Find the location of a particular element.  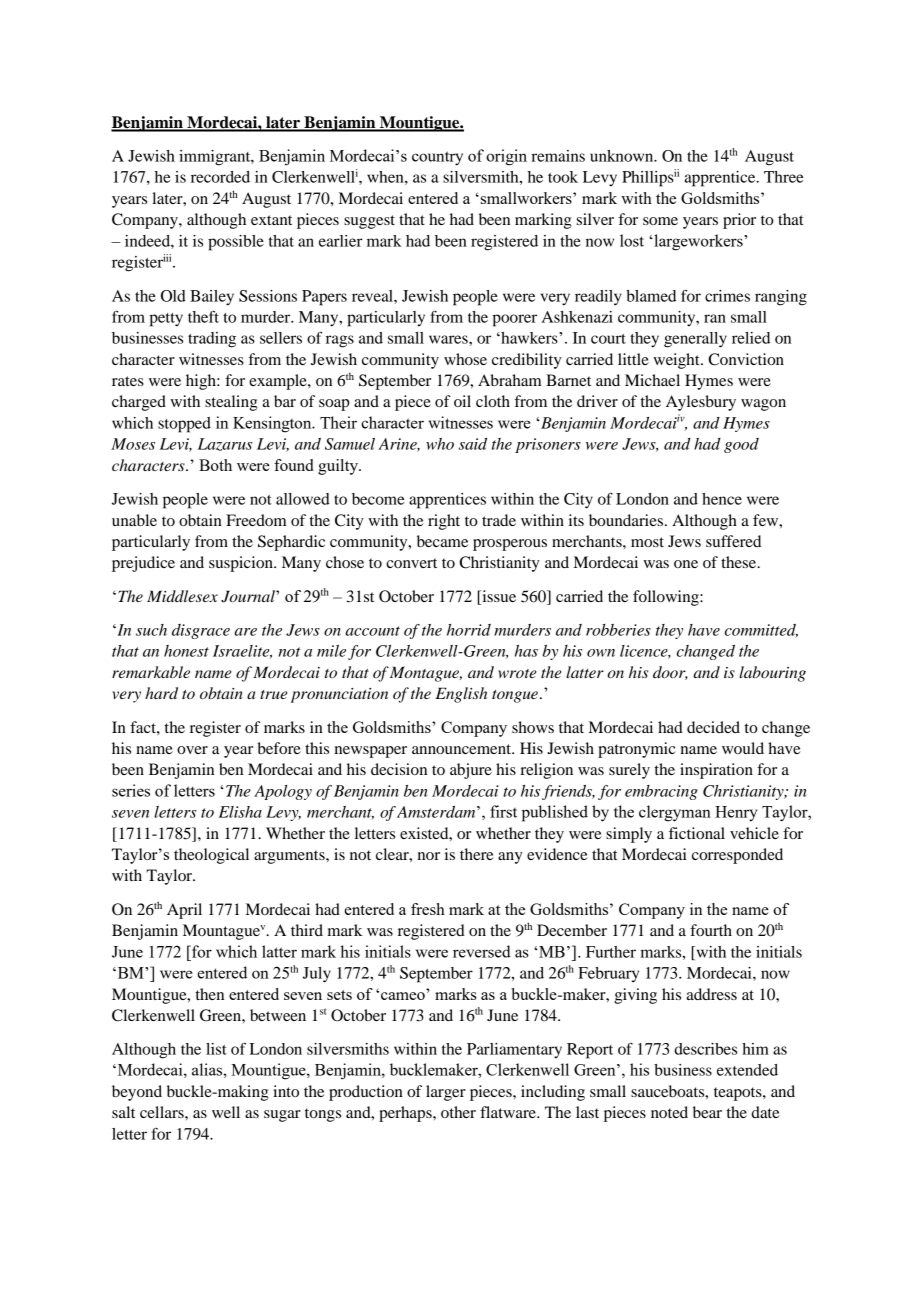

bear is located at coordinates (707, 1112).
